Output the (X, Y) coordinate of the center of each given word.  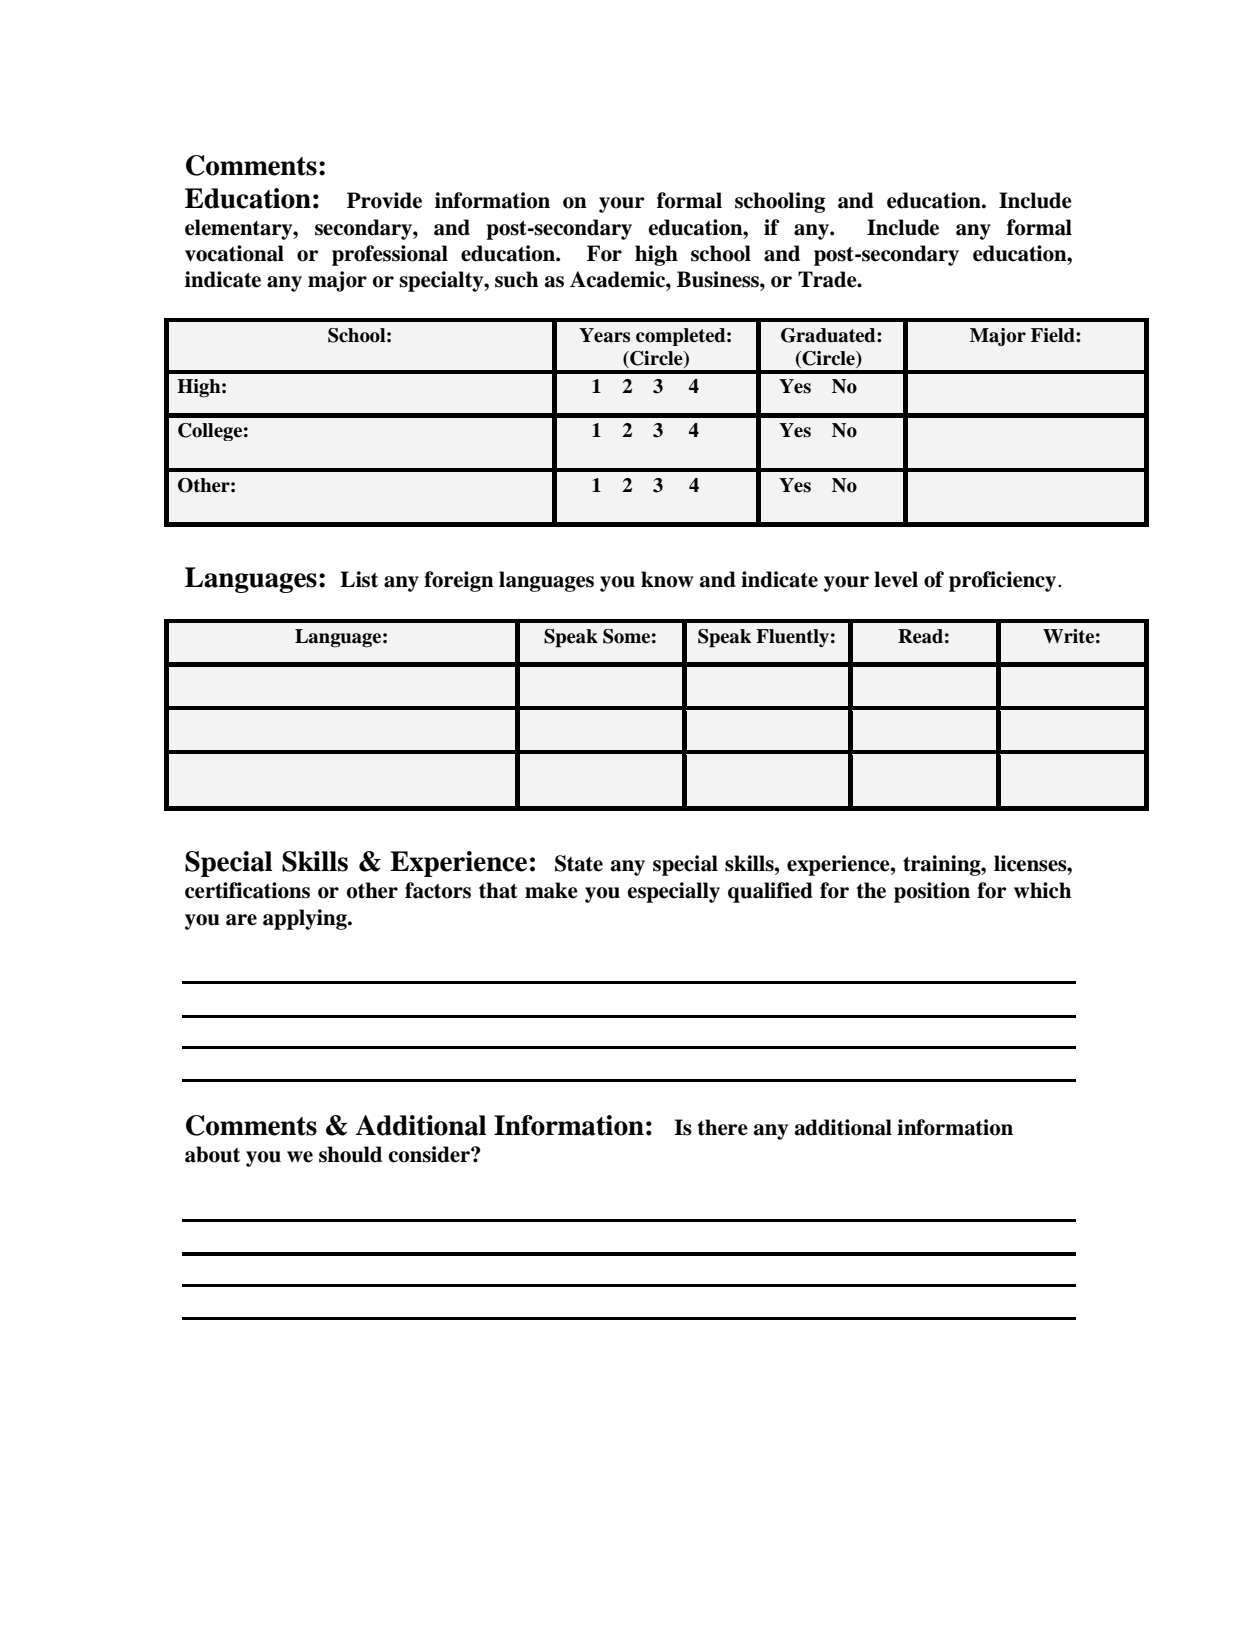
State (579, 863)
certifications (247, 890)
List (359, 579)
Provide (384, 200)
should (350, 1154)
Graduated (829, 335)
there (723, 1127)
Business (719, 279)
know (667, 579)
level (896, 579)
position (932, 892)
